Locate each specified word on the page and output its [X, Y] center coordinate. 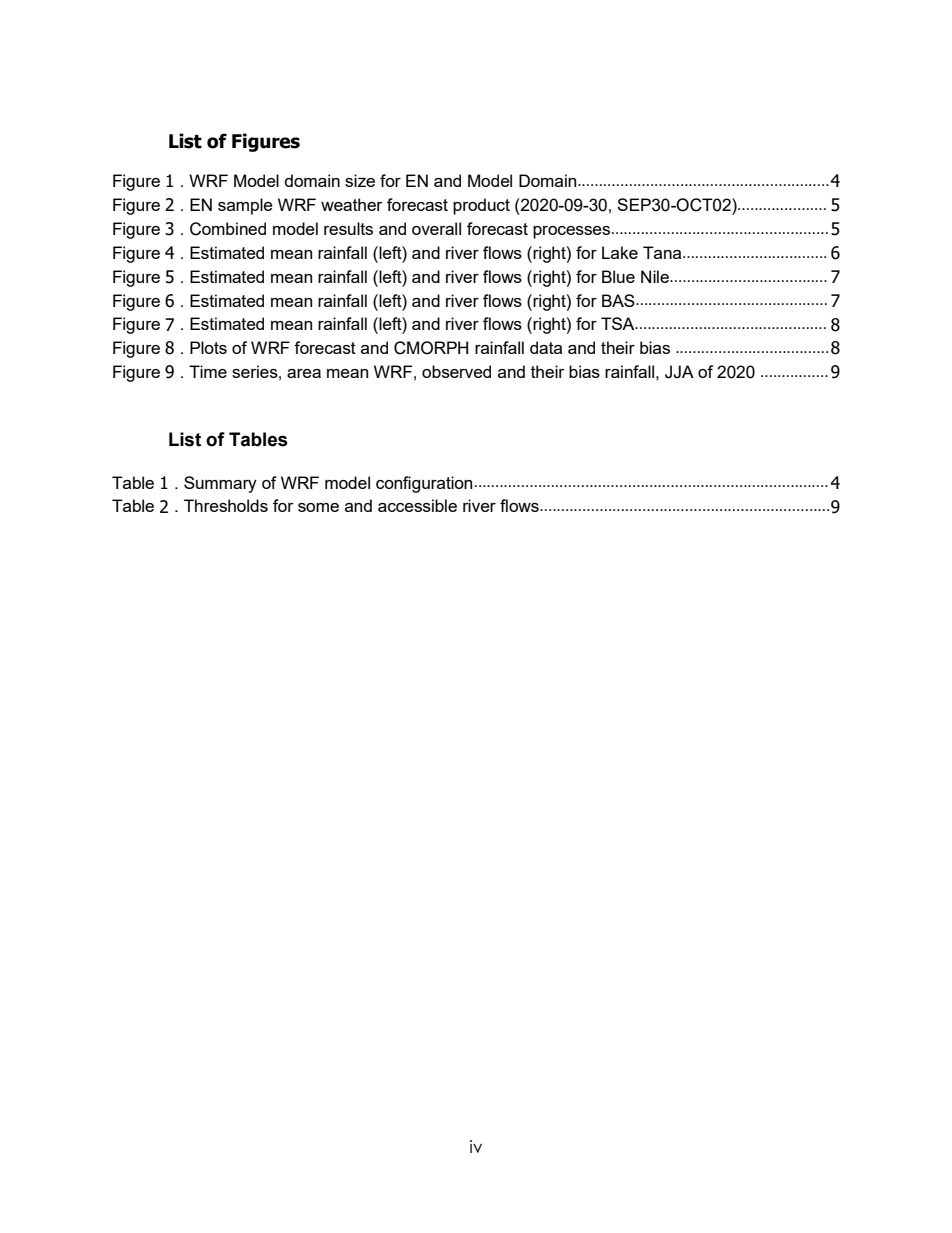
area [304, 373]
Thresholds [226, 505]
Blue [618, 276]
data [546, 347]
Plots [208, 347]
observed [456, 371]
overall [436, 228]
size [360, 180]
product [481, 206]
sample [245, 206]
